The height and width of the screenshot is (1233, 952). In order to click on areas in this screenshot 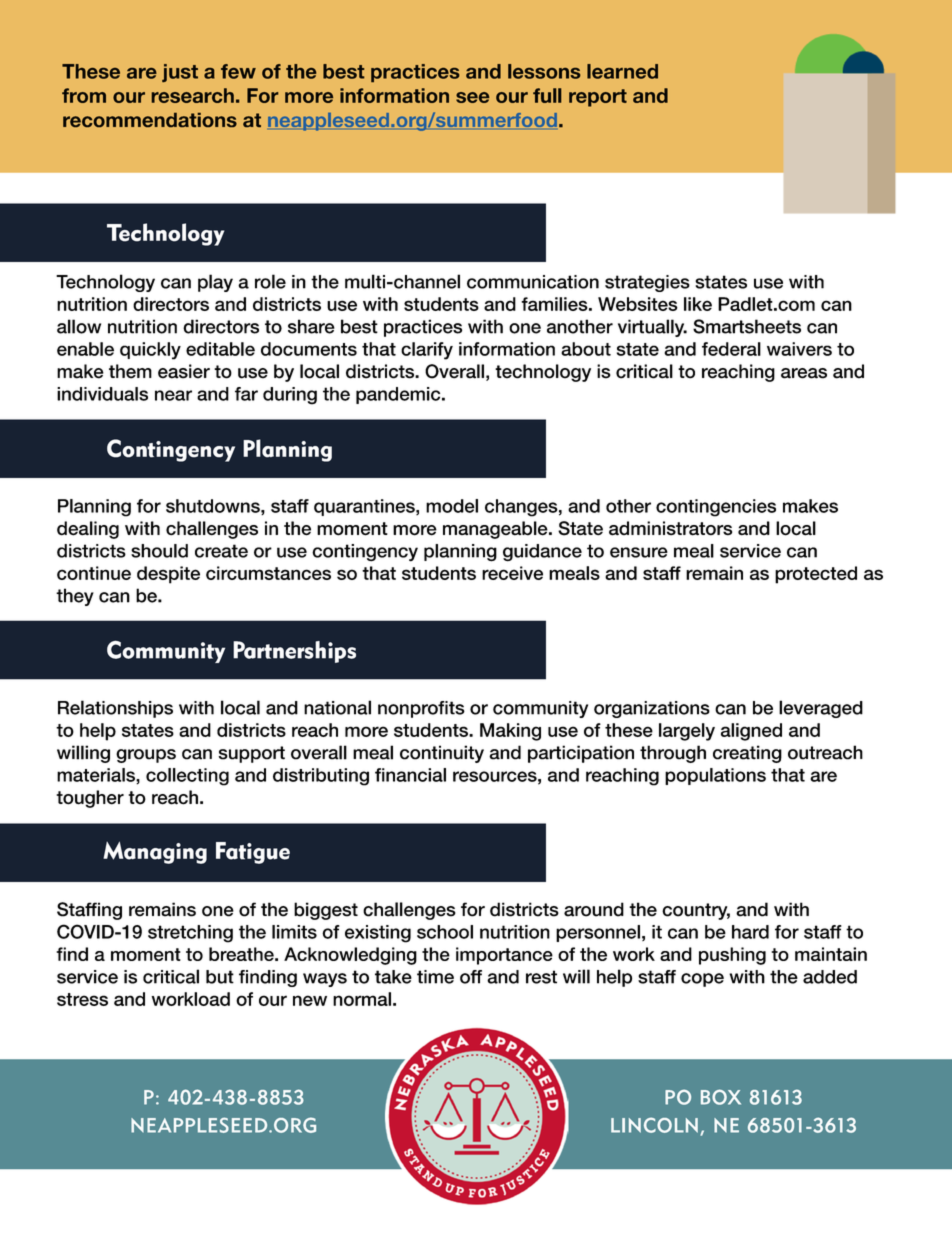, I will do `click(804, 373)`.
